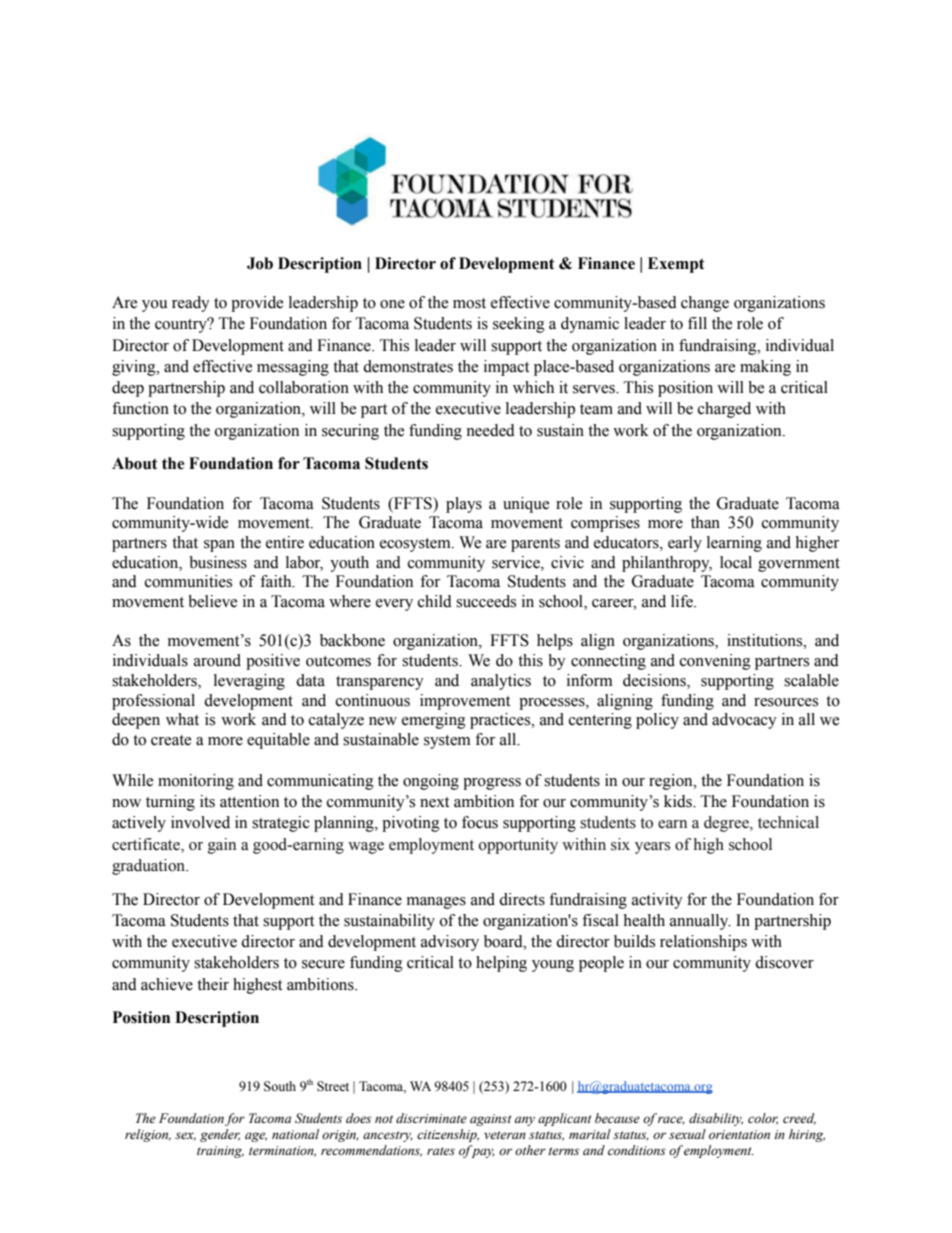 Image resolution: width=952 pixels, height=1233 pixels. I want to click on gender, so click(220, 1135).
